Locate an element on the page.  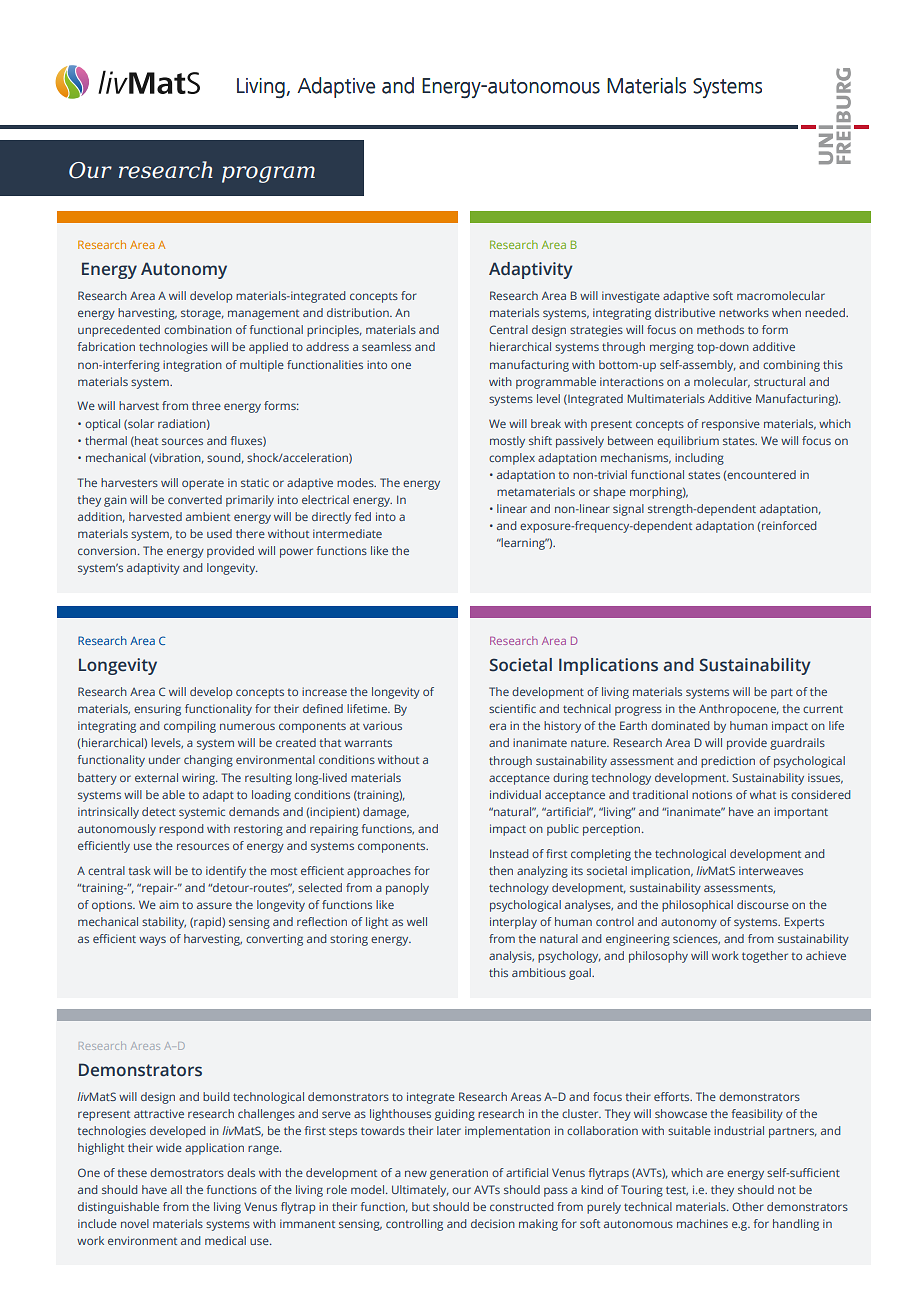
seamless is located at coordinates (386, 346).
